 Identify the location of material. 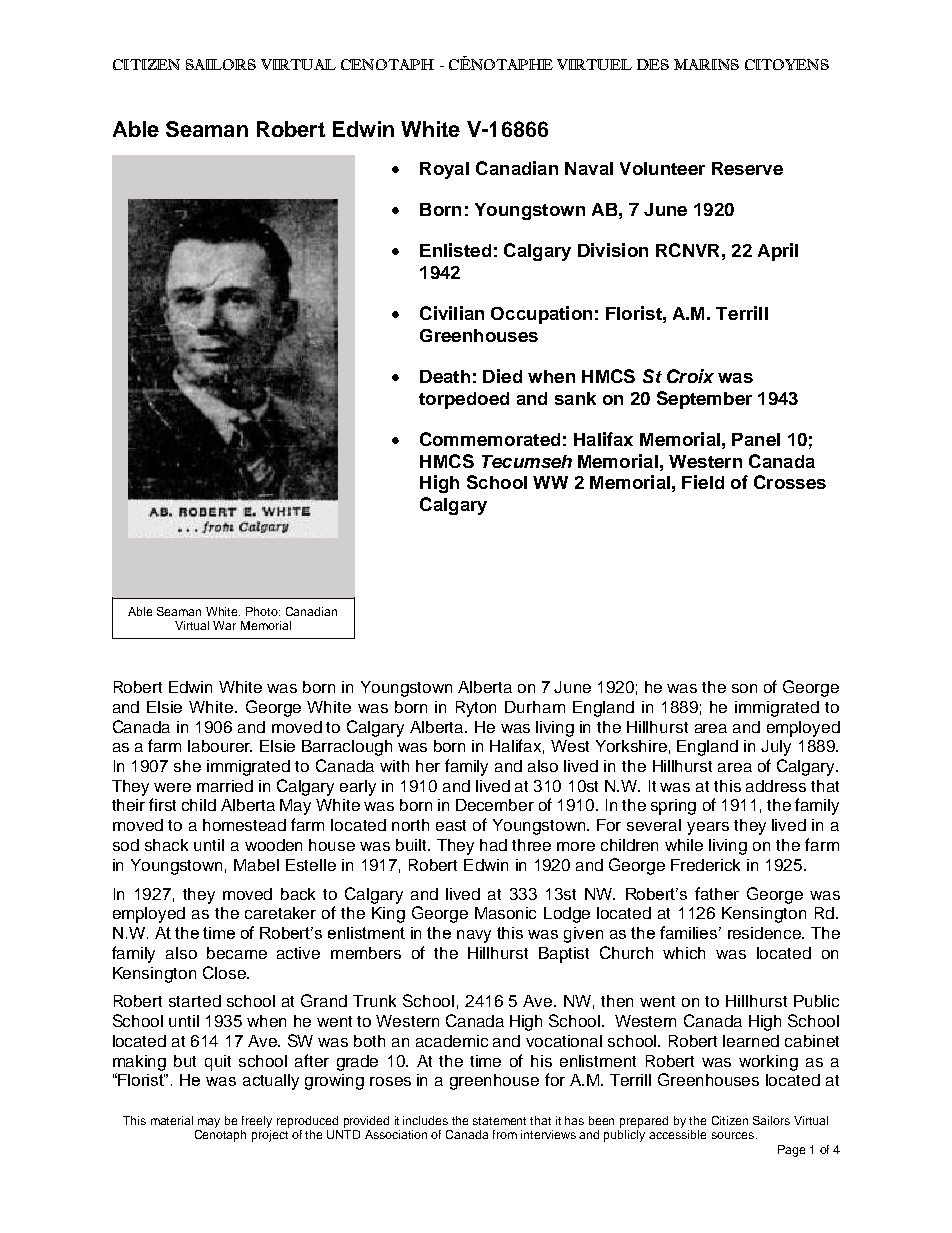
(172, 1120).
